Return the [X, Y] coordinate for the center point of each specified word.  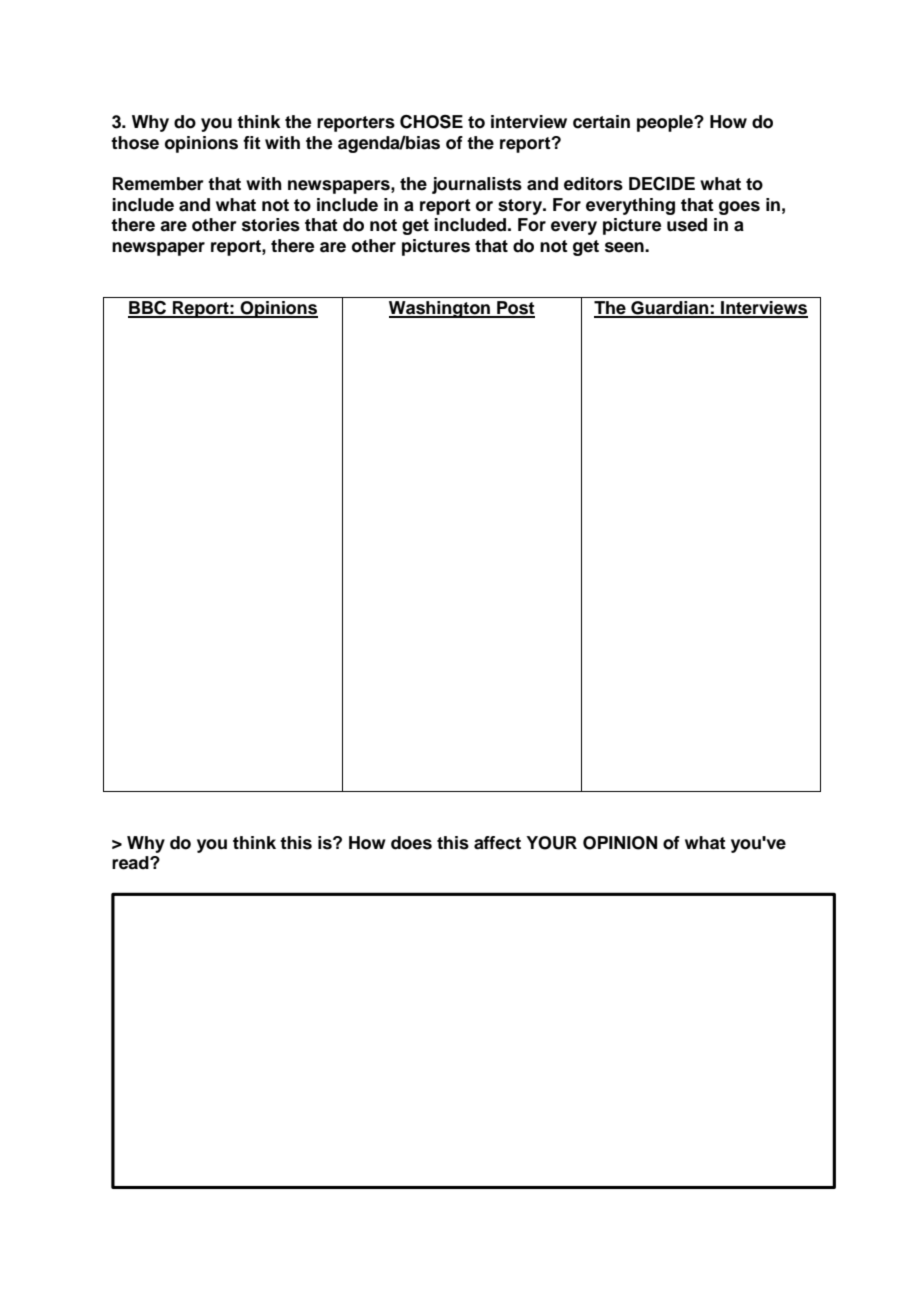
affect [497, 843]
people [666, 123]
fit [252, 142]
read [131, 863]
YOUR [551, 843]
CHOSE [431, 122]
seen [625, 247]
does [411, 843]
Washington [440, 309]
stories [271, 225]
